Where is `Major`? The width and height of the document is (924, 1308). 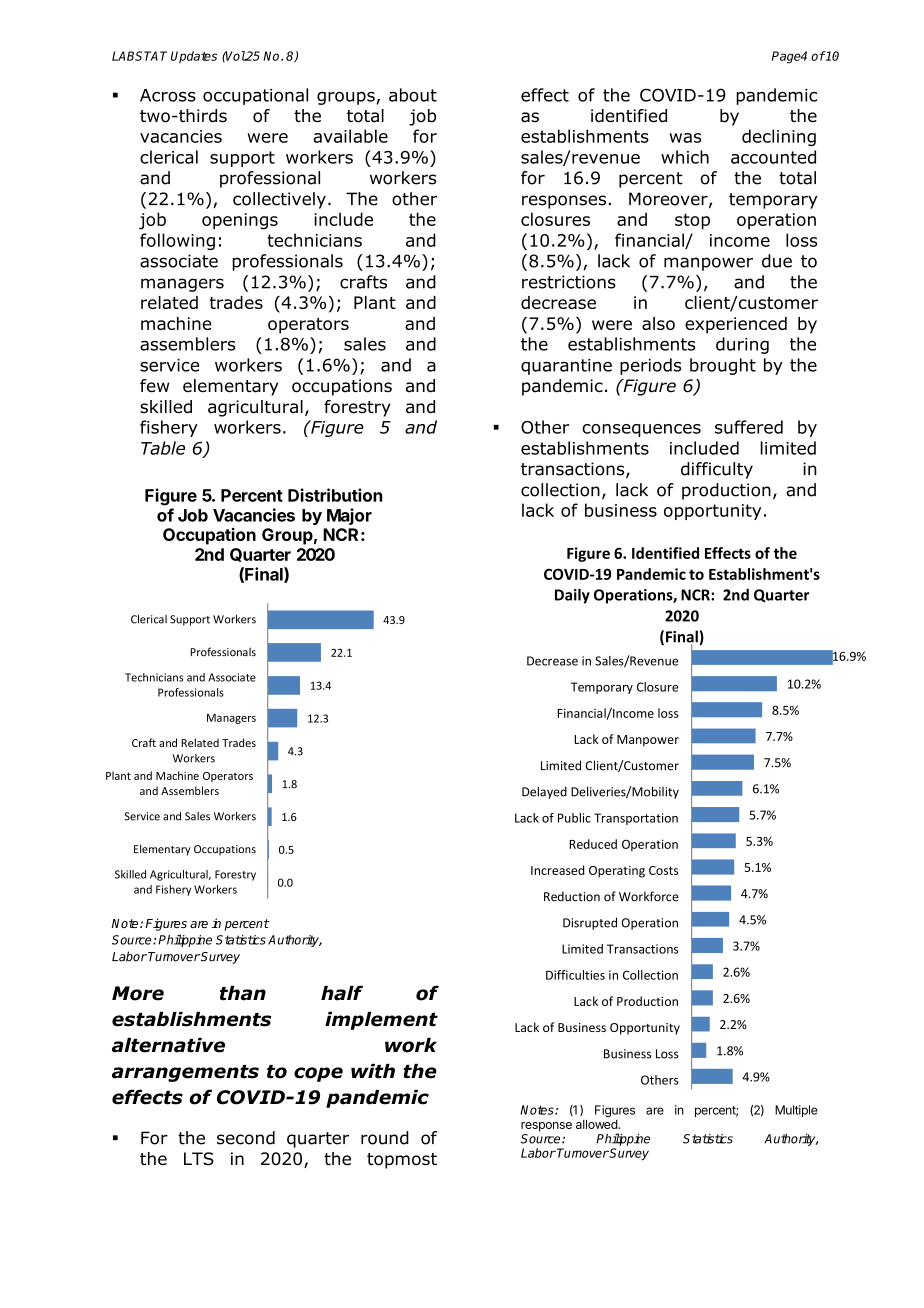
Major is located at coordinates (349, 516).
